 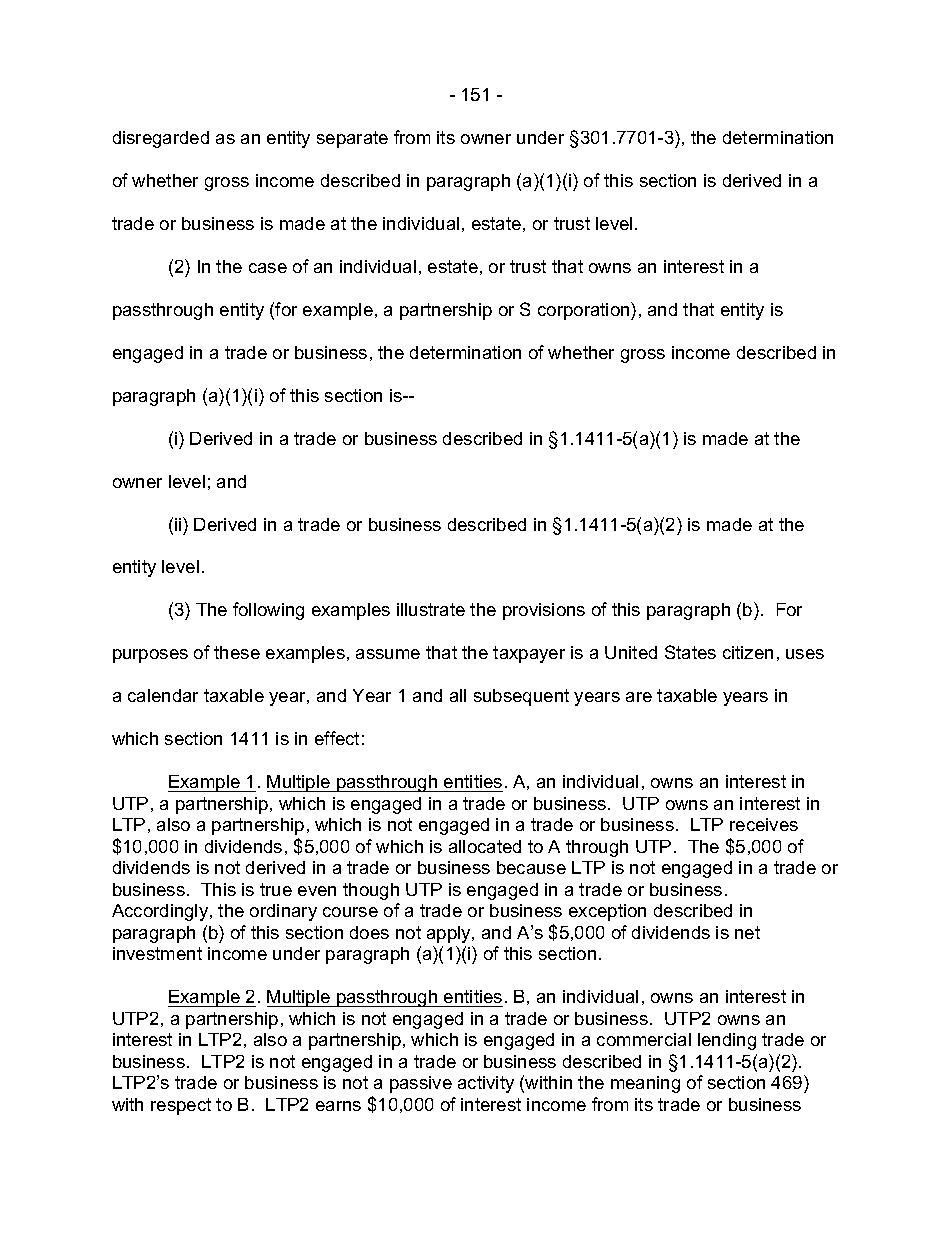 What do you see at coordinates (585, 311) in the page?
I see `corporation` at bounding box center [585, 311].
